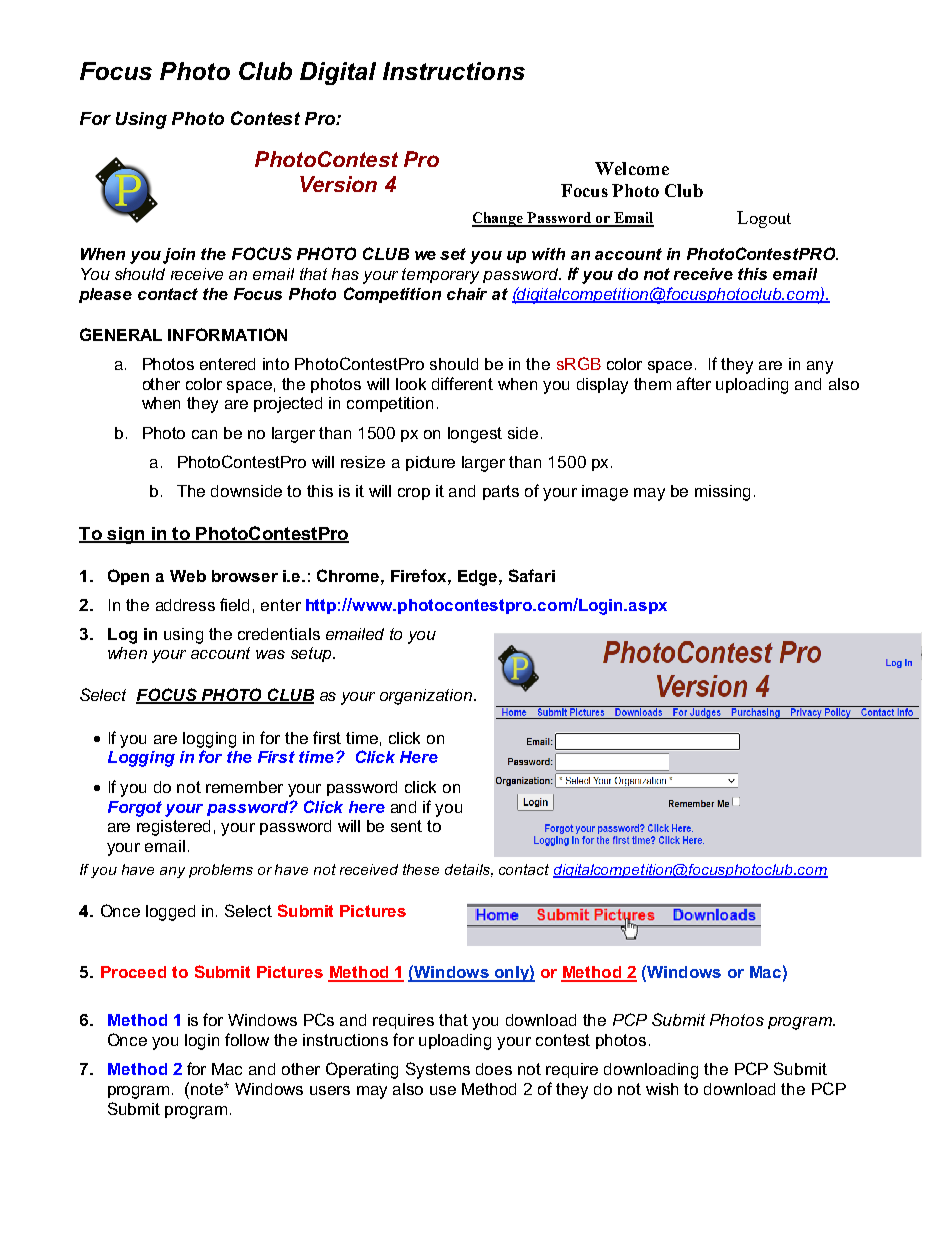  Describe the element at coordinates (499, 219) in the screenshot. I see `Change` at that location.
